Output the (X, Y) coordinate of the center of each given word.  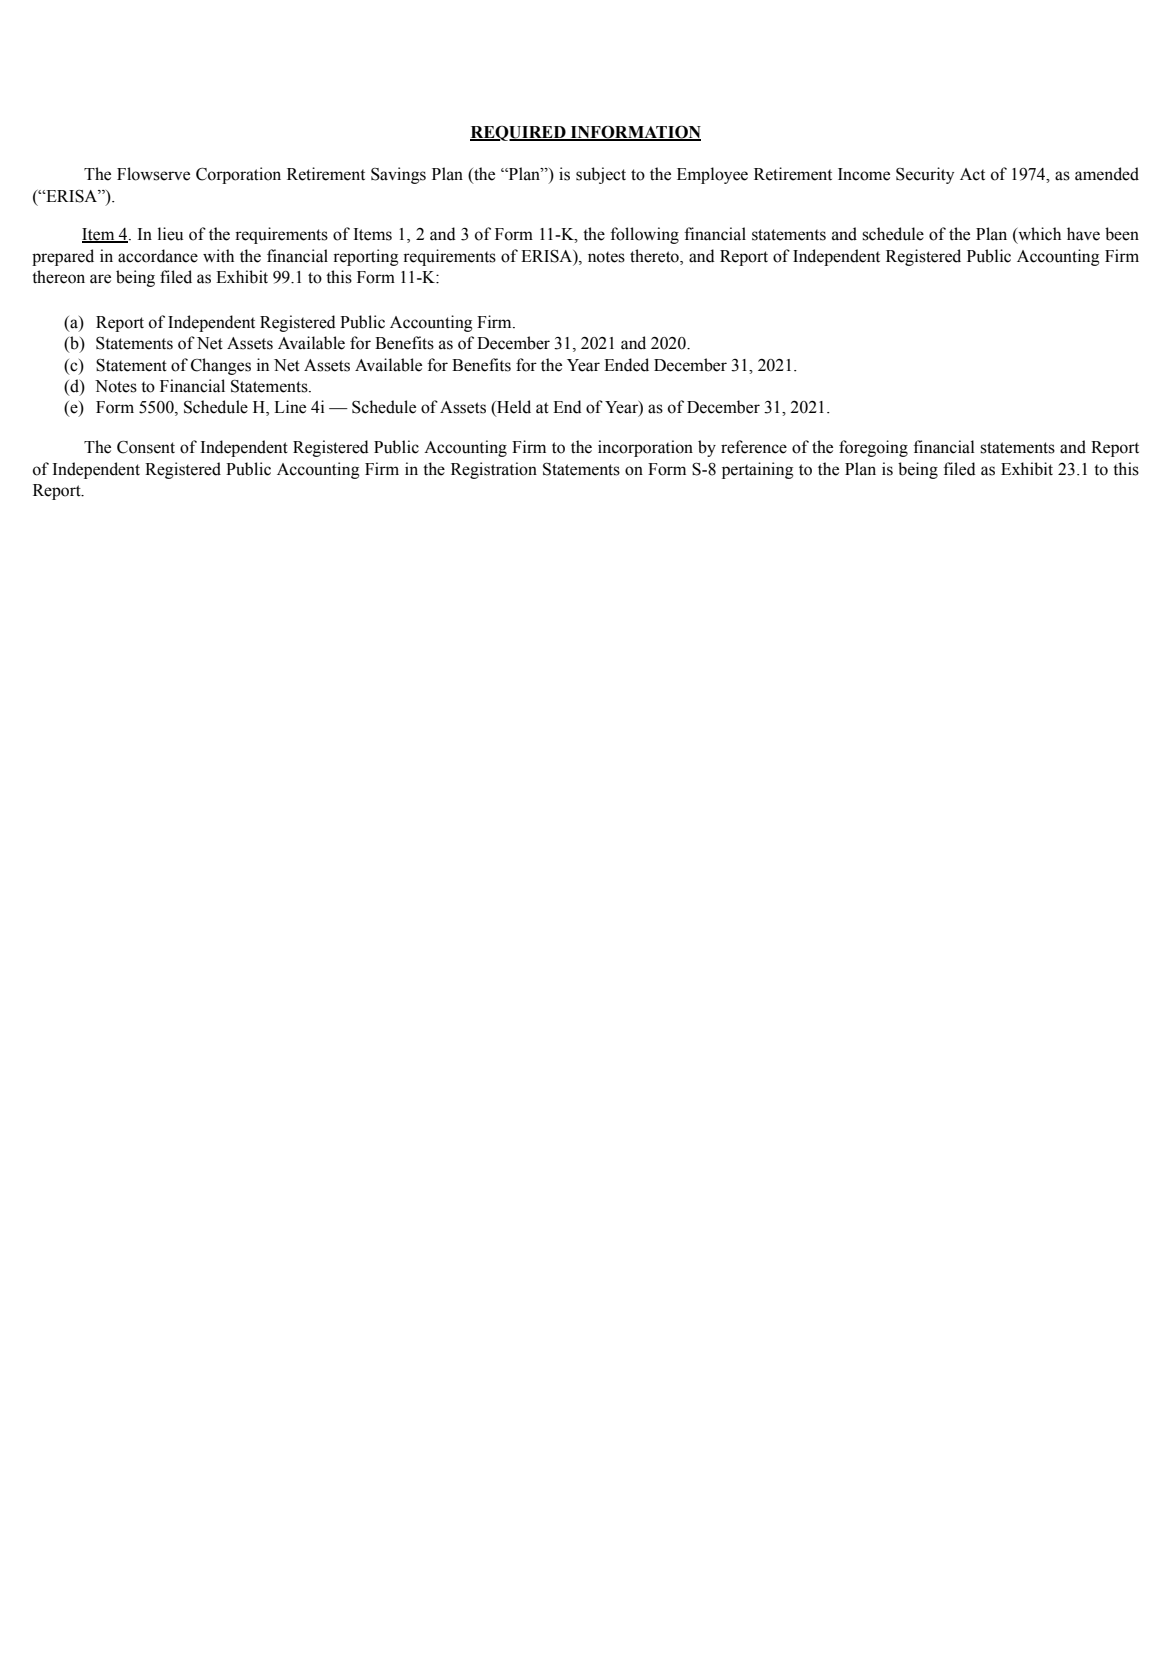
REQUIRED (519, 133)
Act (972, 174)
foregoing (873, 448)
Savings (398, 175)
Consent (146, 447)
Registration (494, 470)
